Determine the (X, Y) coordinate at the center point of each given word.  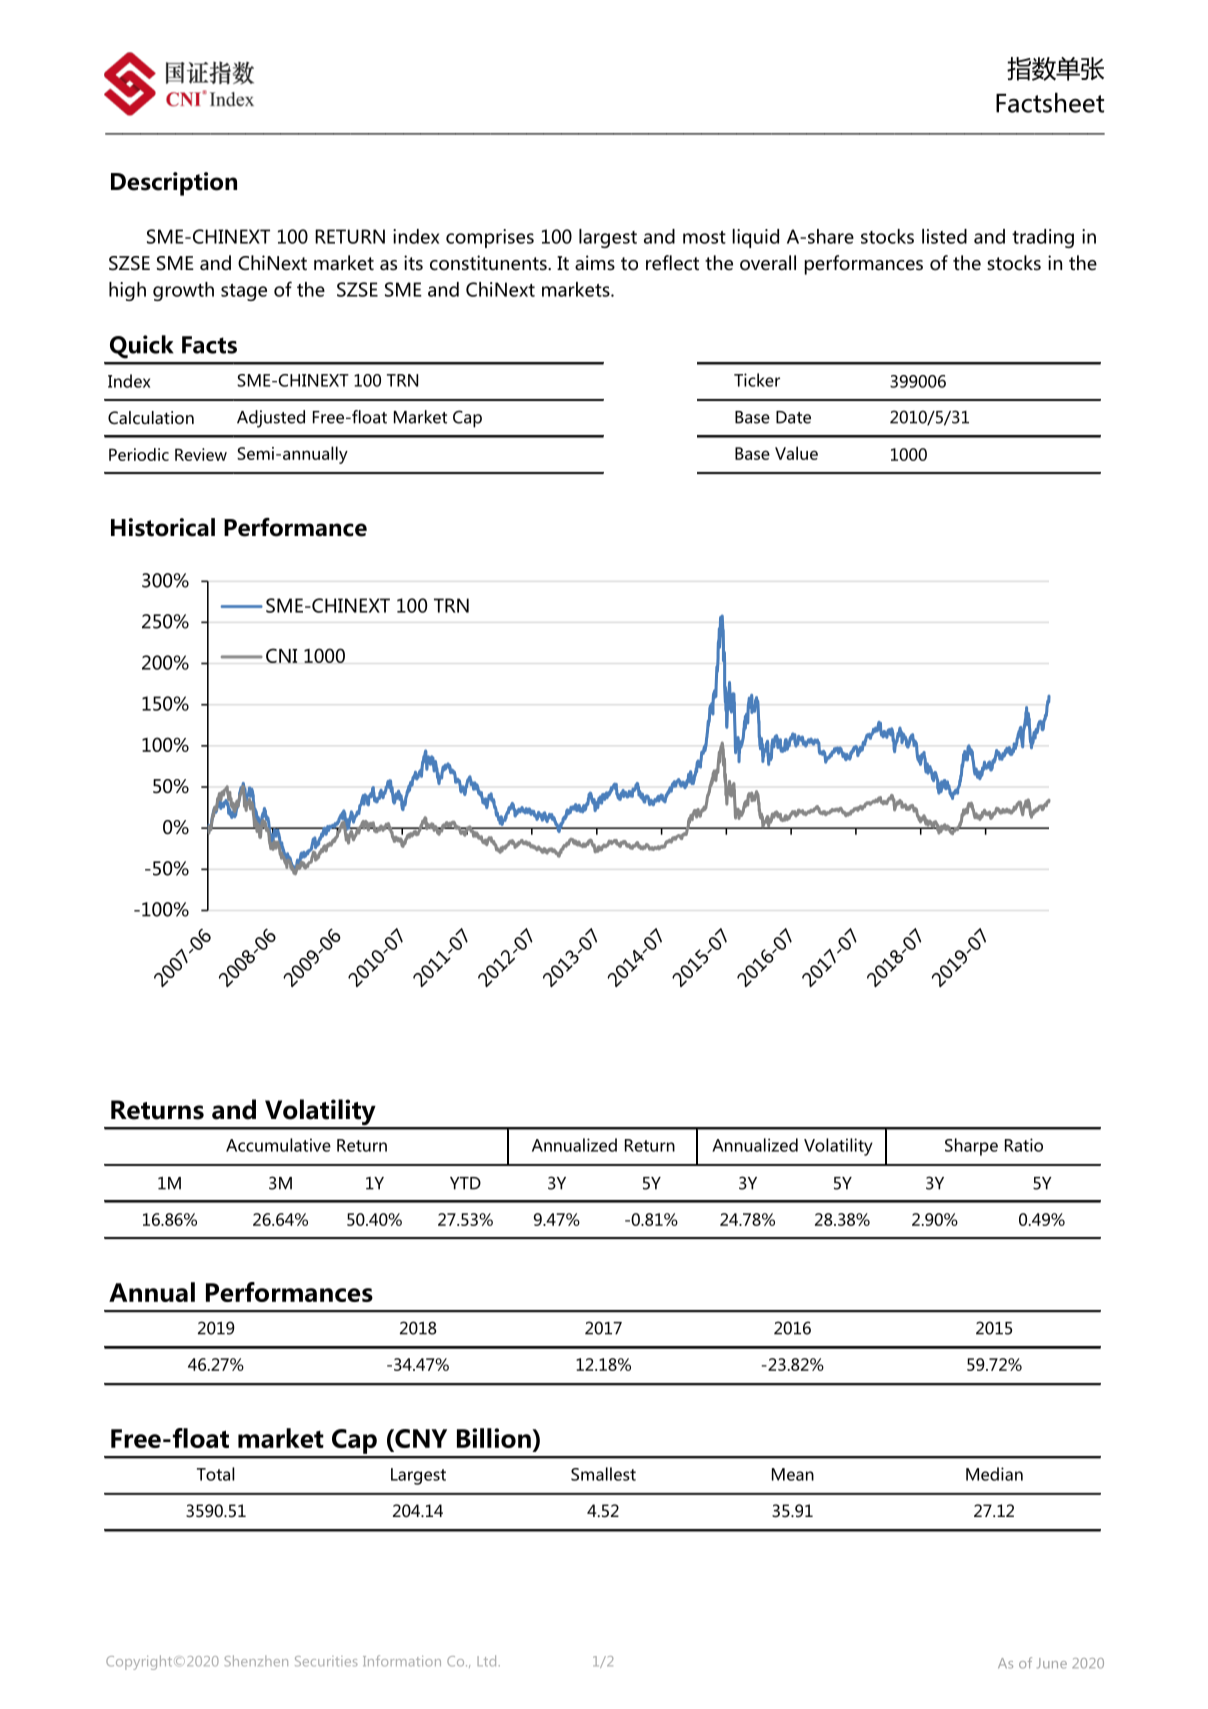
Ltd (486, 1661)
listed (944, 236)
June (1052, 1663)
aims (595, 263)
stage (244, 292)
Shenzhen (256, 1661)
